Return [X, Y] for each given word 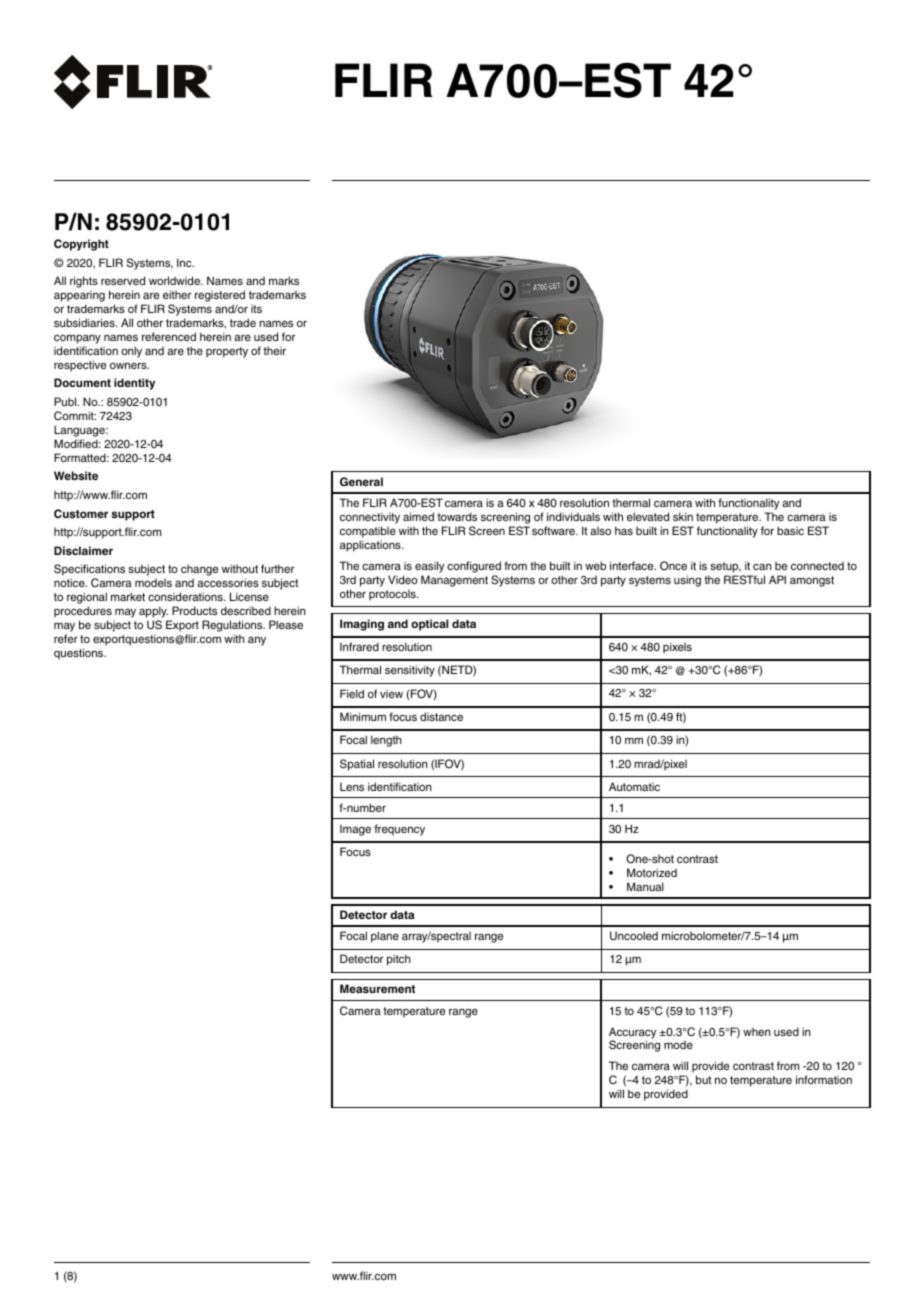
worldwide [175, 280]
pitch [399, 960]
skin [683, 516]
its [256, 309]
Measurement [377, 988]
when [757, 1032]
